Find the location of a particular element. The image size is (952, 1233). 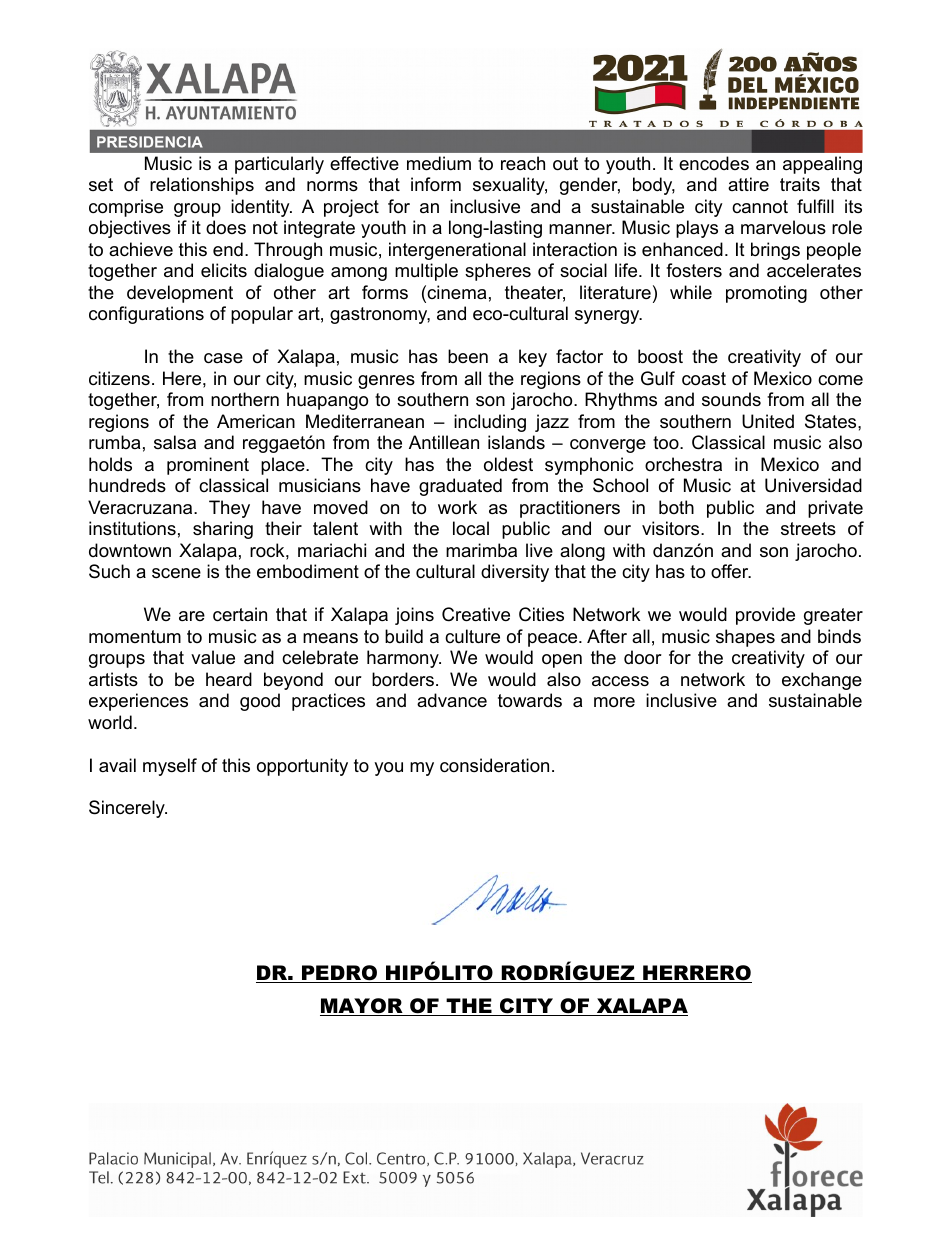

diversity is located at coordinates (515, 573).
